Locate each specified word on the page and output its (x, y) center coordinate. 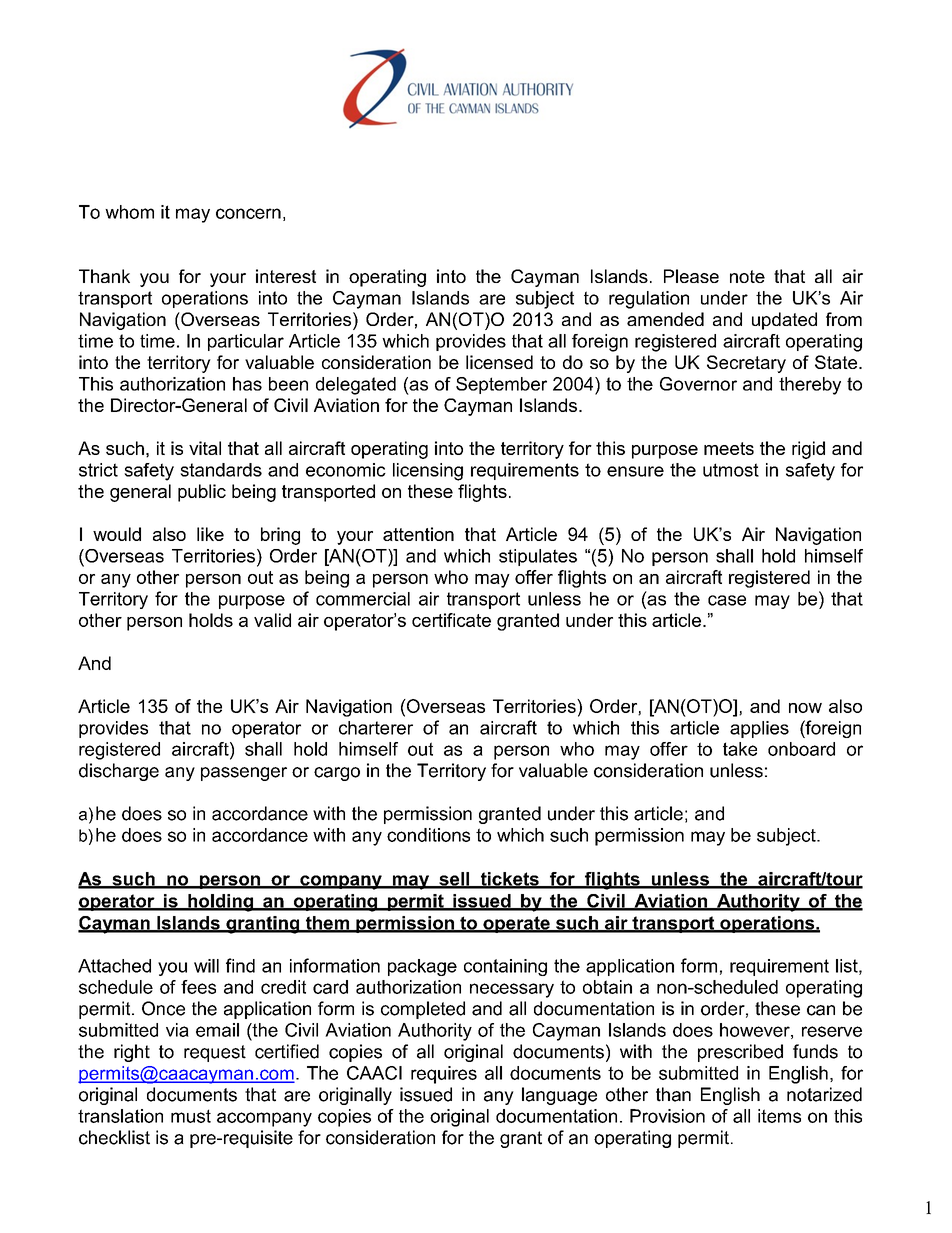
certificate (451, 620)
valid (272, 620)
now (805, 708)
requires (444, 1075)
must (191, 1116)
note (747, 276)
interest (286, 276)
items (779, 1116)
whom (129, 212)
